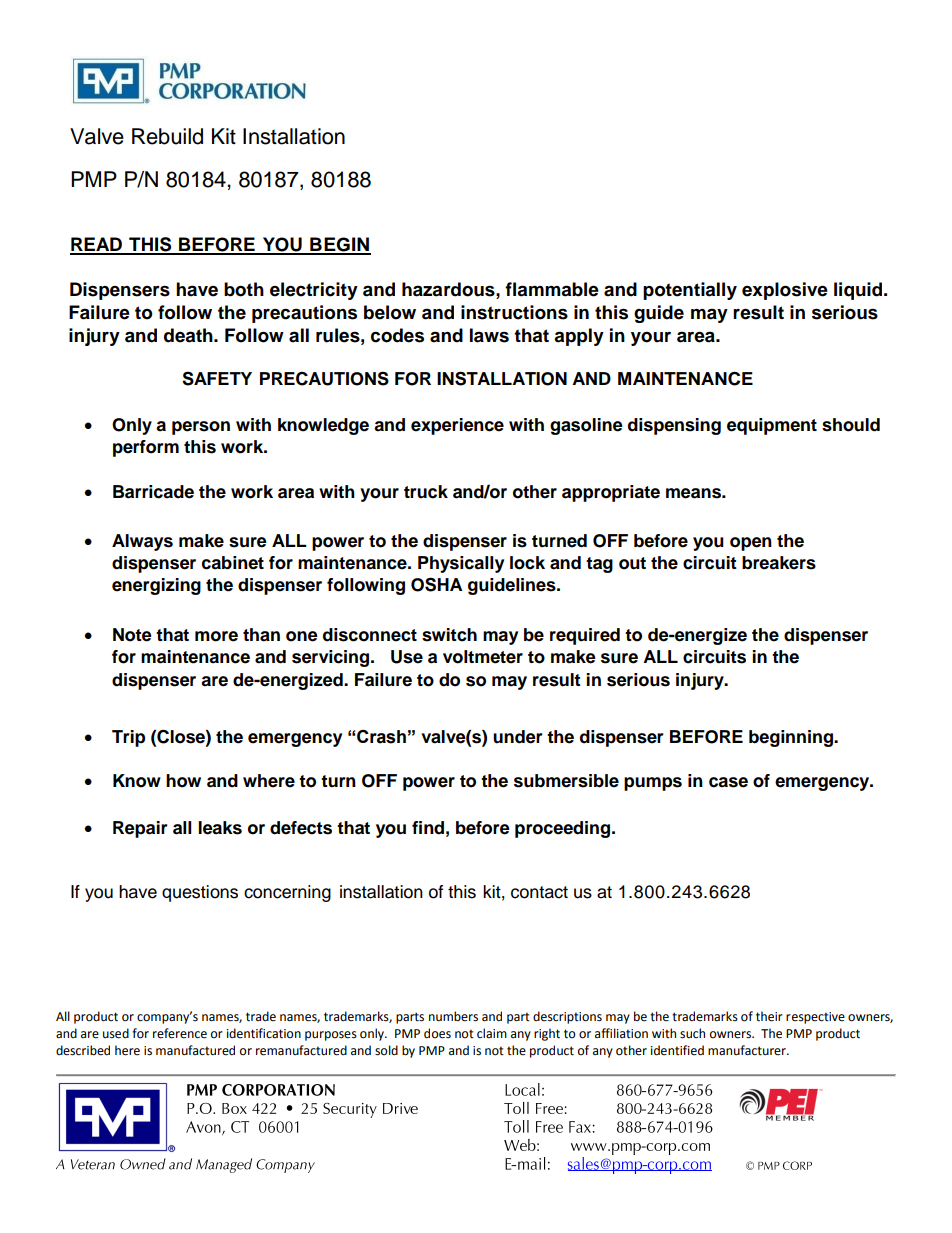 Image resolution: width=952 pixels, height=1233 pixels. I want to click on breakers, so click(779, 563).
